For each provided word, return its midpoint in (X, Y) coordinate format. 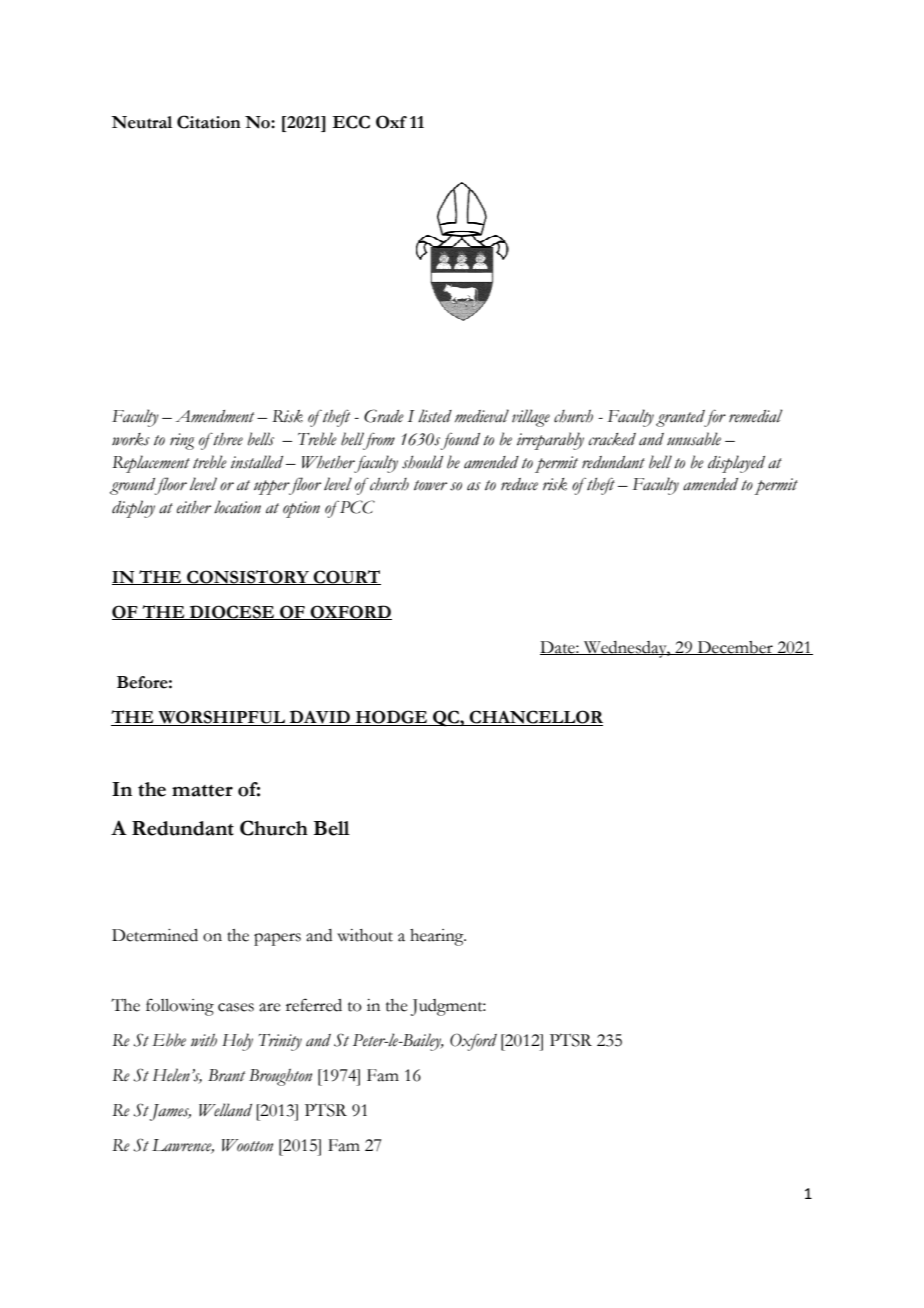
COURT (346, 577)
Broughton (280, 1077)
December (735, 648)
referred (314, 1005)
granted (681, 418)
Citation (209, 122)
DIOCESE (232, 612)
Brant (226, 1075)
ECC (351, 122)
